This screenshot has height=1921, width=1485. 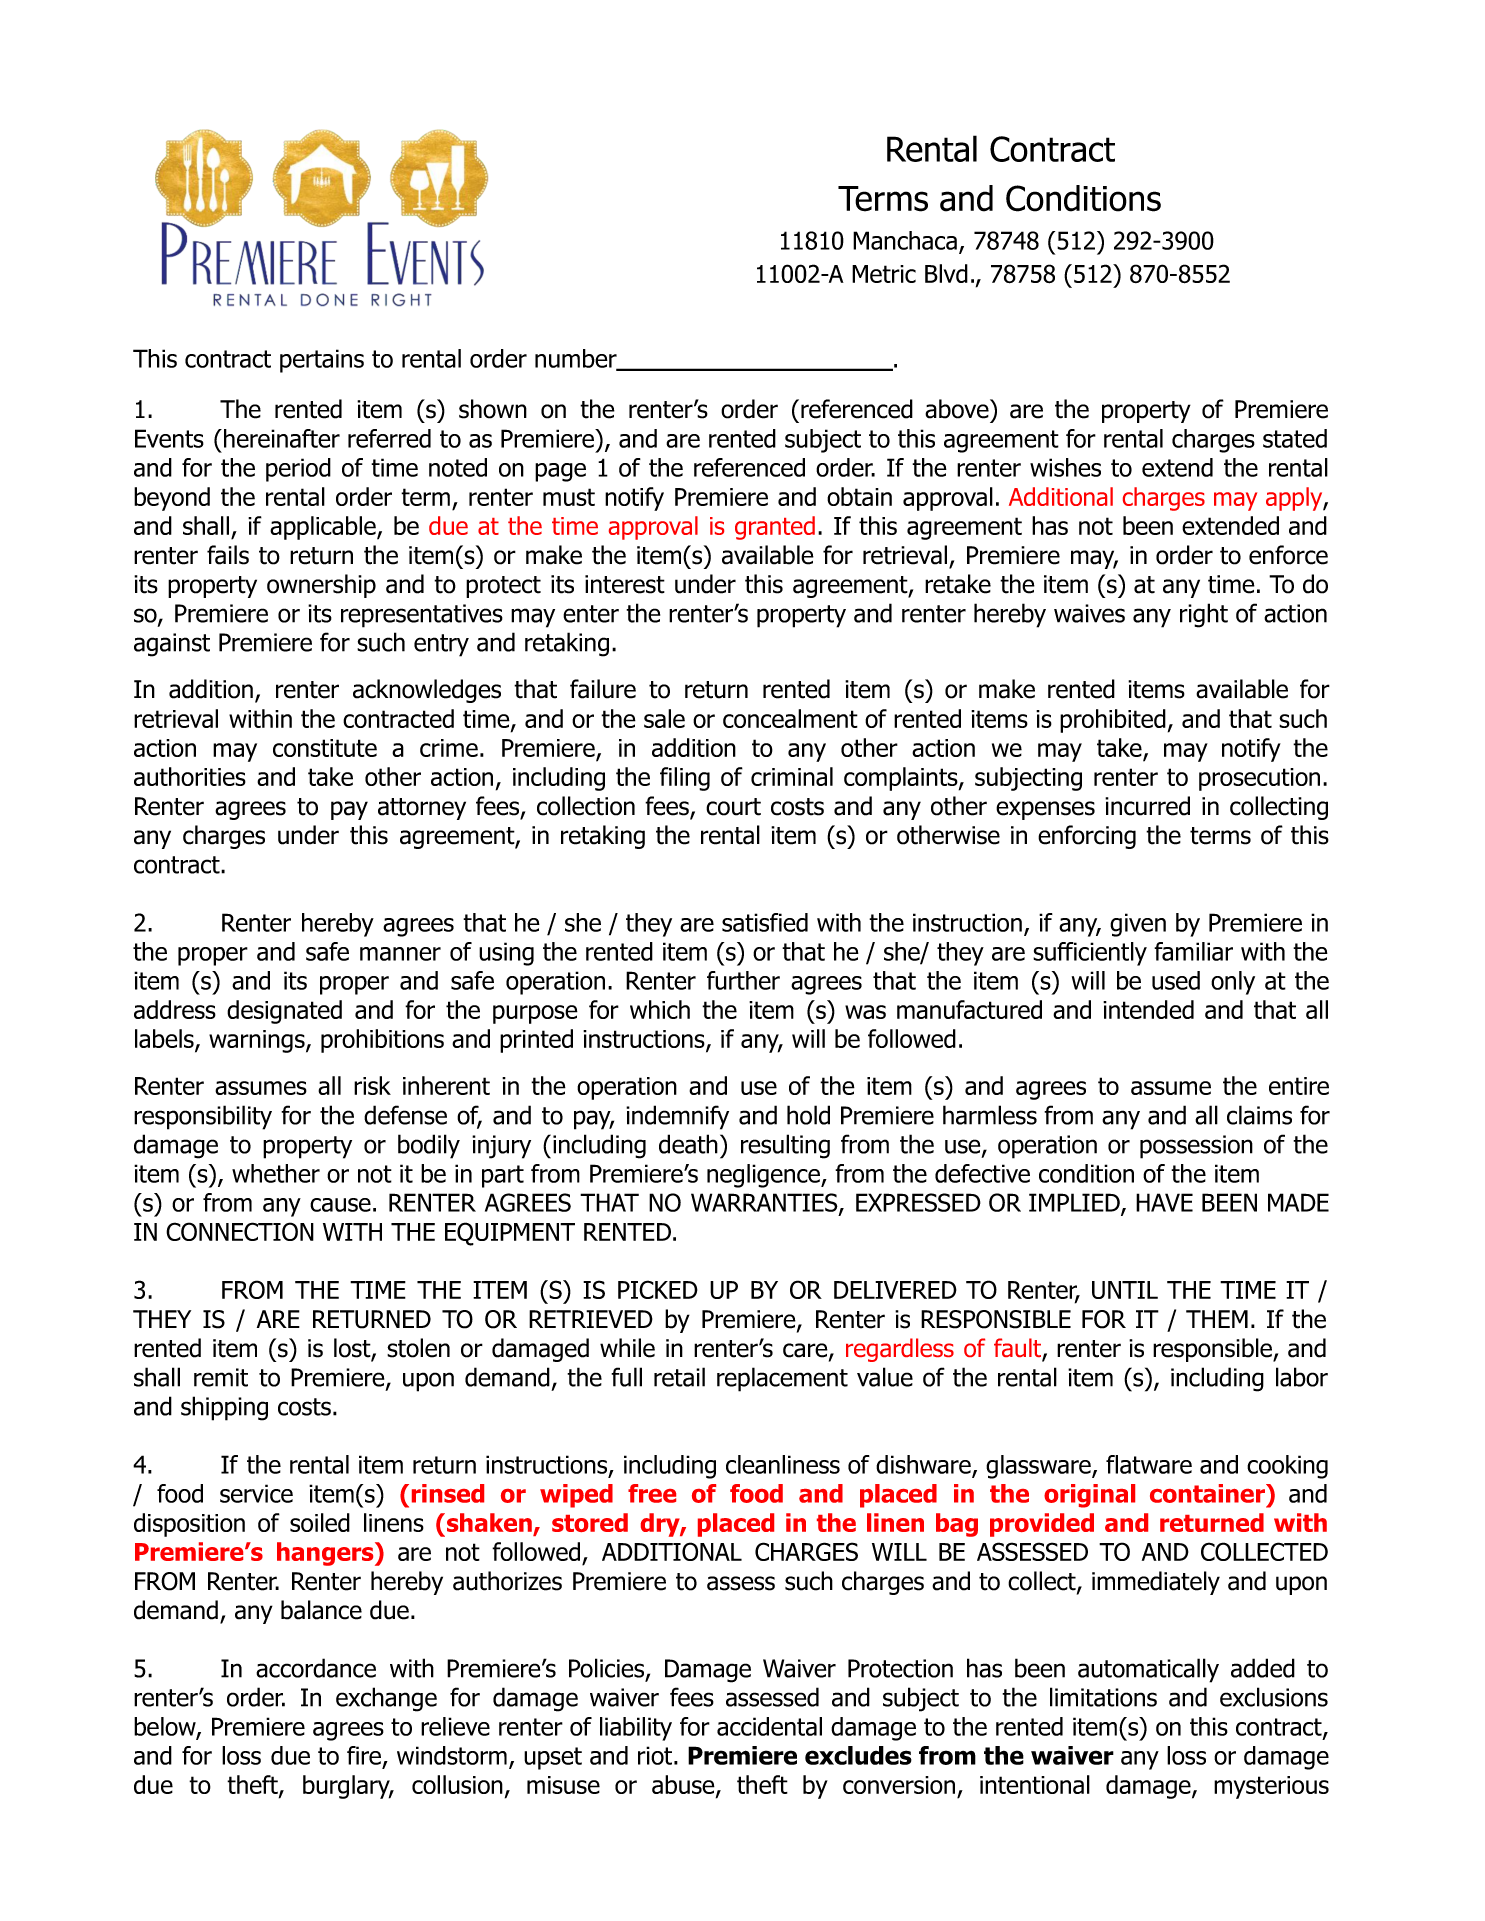 What do you see at coordinates (221, 1377) in the screenshot?
I see `remit` at bounding box center [221, 1377].
